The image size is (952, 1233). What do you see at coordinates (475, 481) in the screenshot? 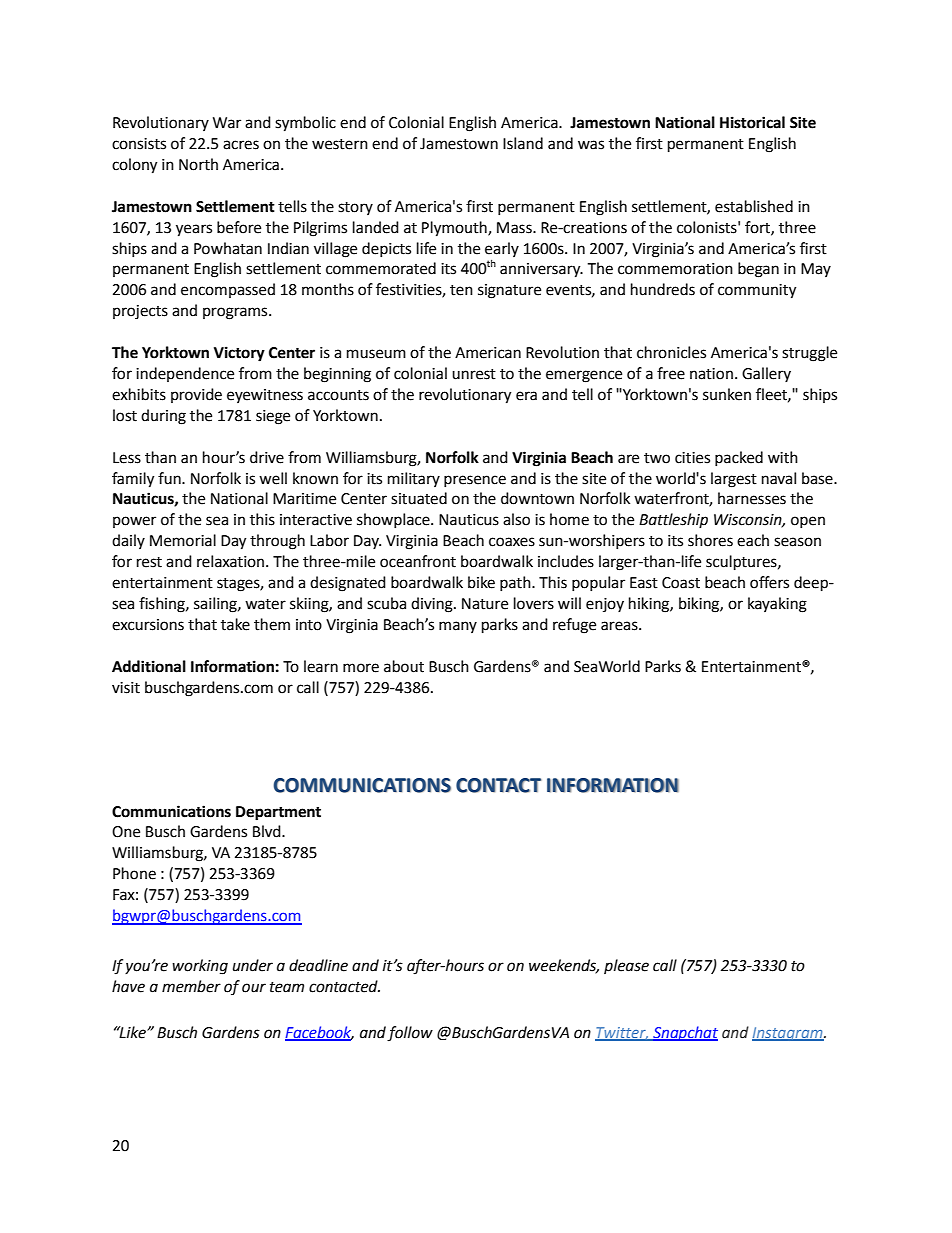
I see `presence` at bounding box center [475, 481].
